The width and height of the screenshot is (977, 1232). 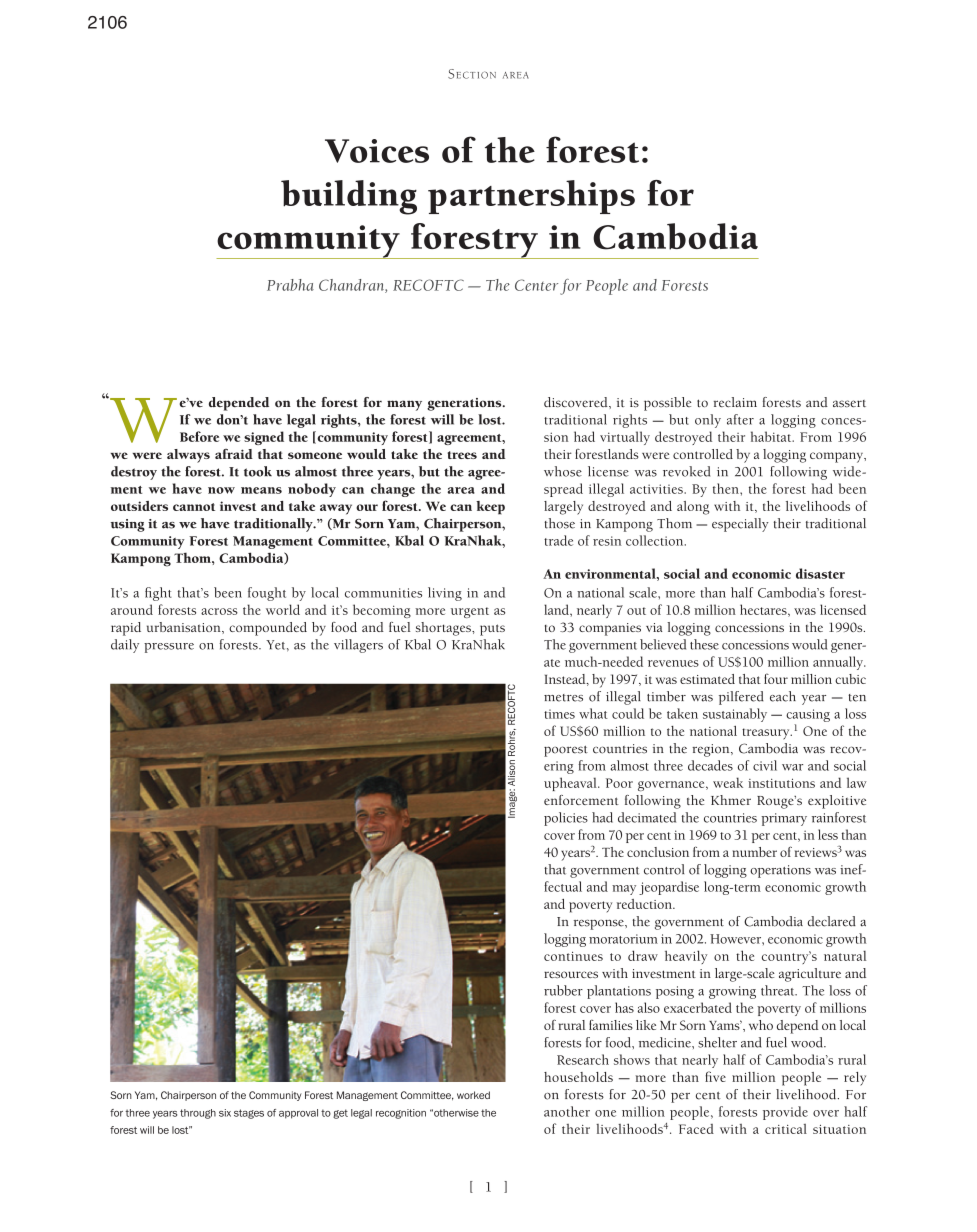 I want to click on partnerships, so click(x=531, y=197).
